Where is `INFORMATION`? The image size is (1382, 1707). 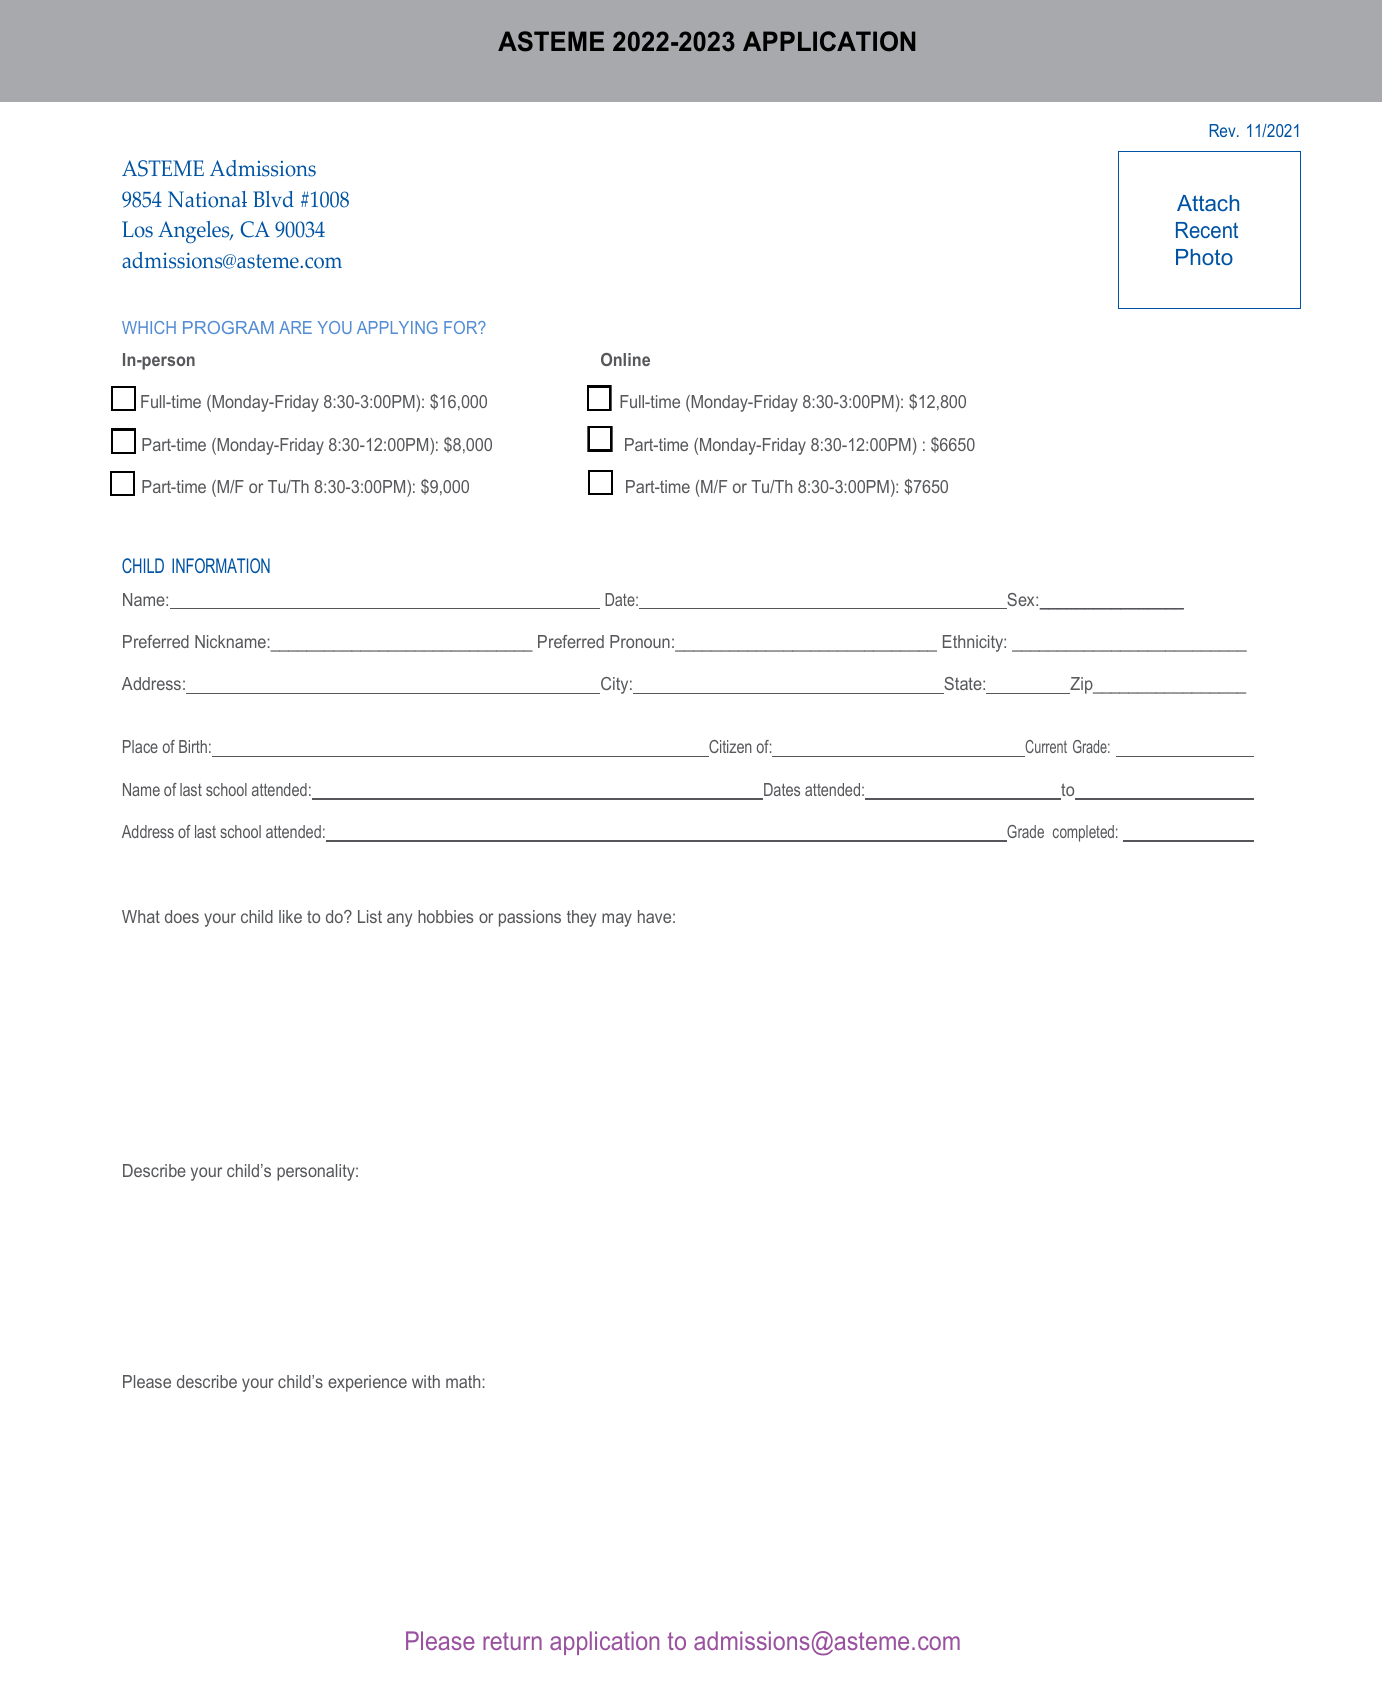 INFORMATION is located at coordinates (221, 565).
